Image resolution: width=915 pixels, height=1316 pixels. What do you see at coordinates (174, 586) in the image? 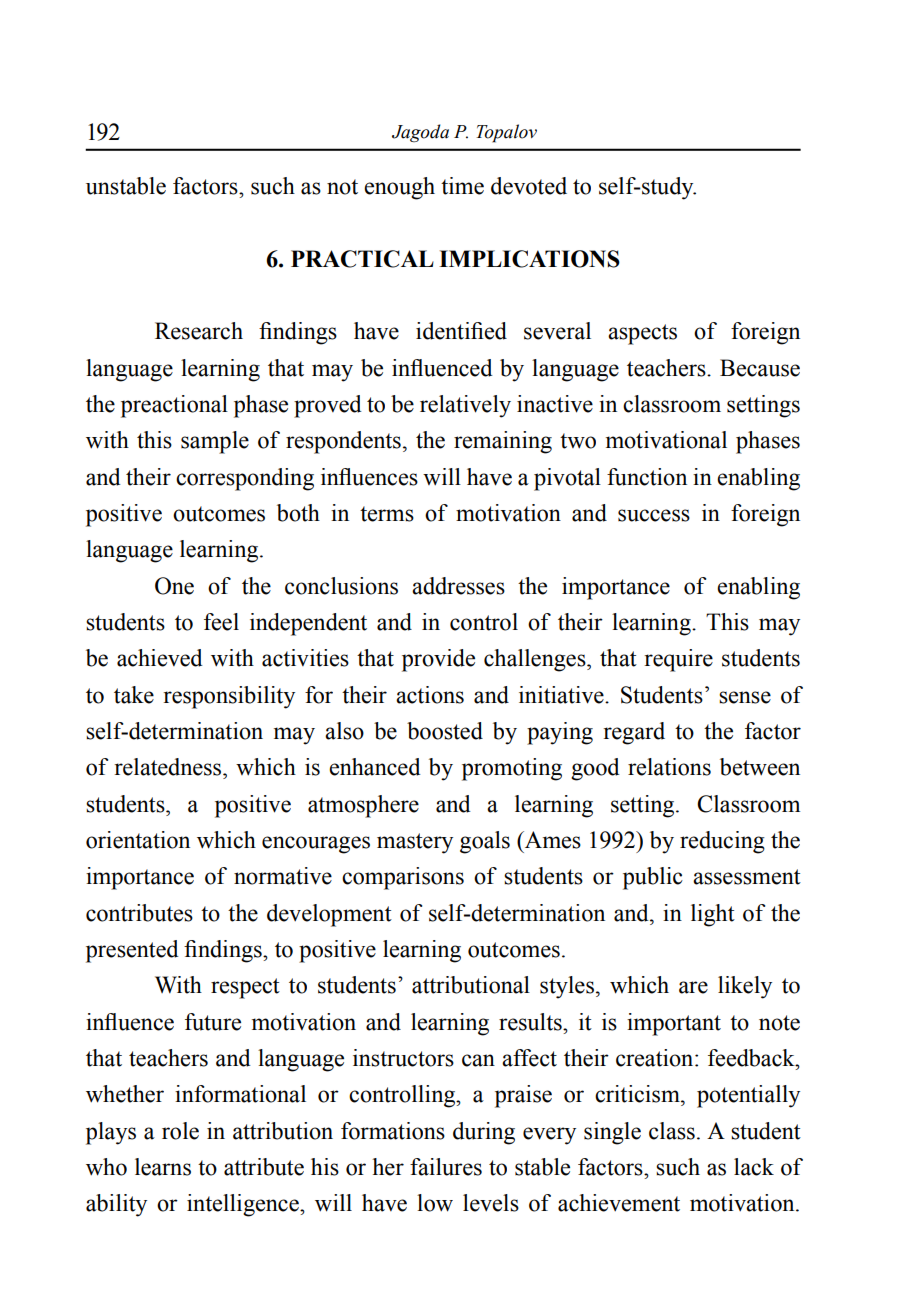
I see `One` at bounding box center [174, 586].
